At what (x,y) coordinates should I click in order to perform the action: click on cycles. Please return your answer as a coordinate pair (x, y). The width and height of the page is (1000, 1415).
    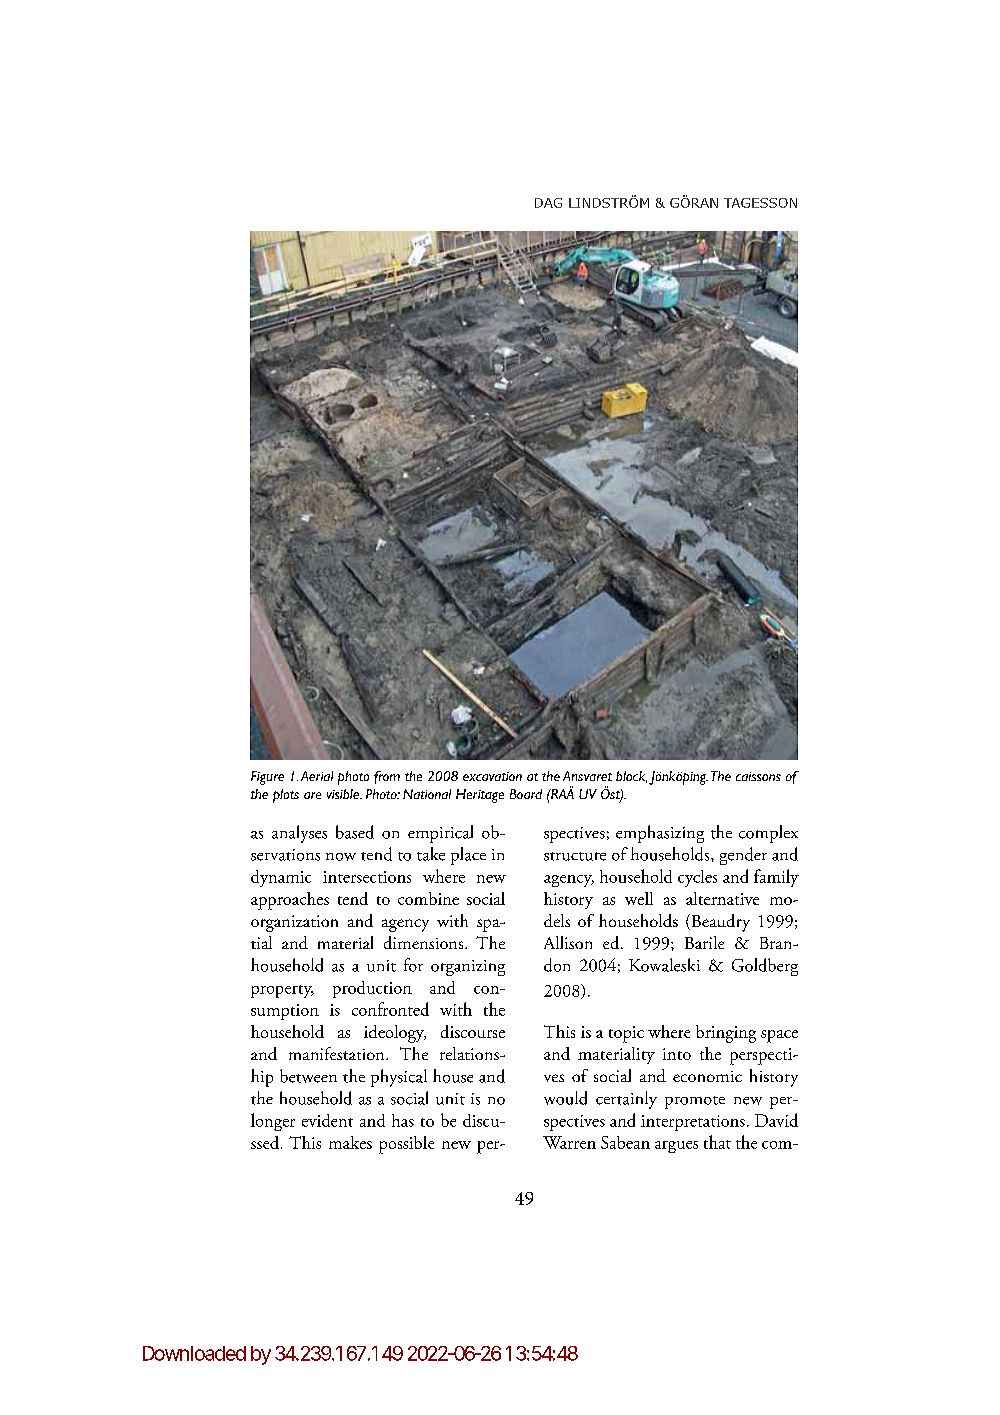
    Looking at the image, I should click on (697, 878).
